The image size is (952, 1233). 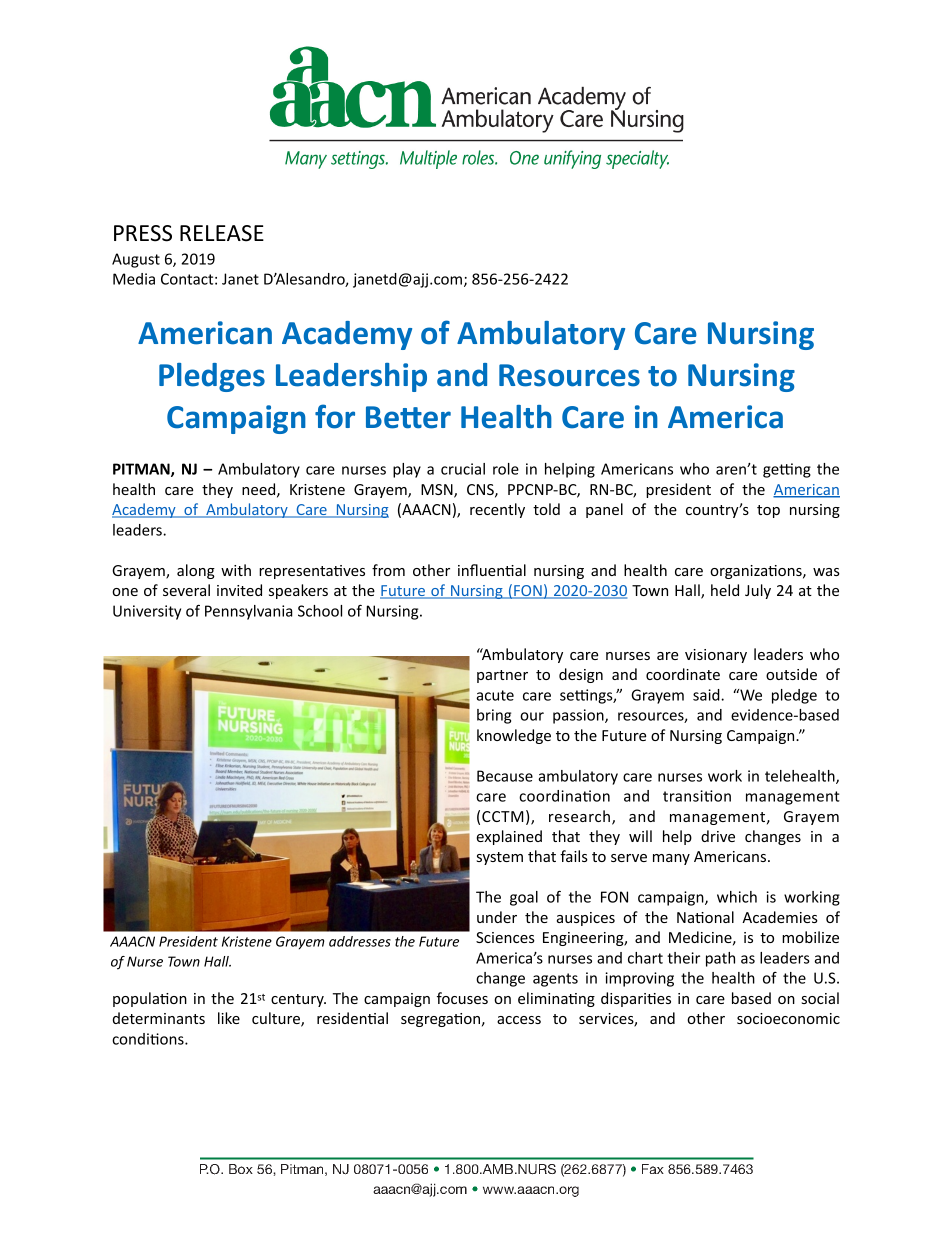 I want to click on RELEASE, so click(x=222, y=233).
